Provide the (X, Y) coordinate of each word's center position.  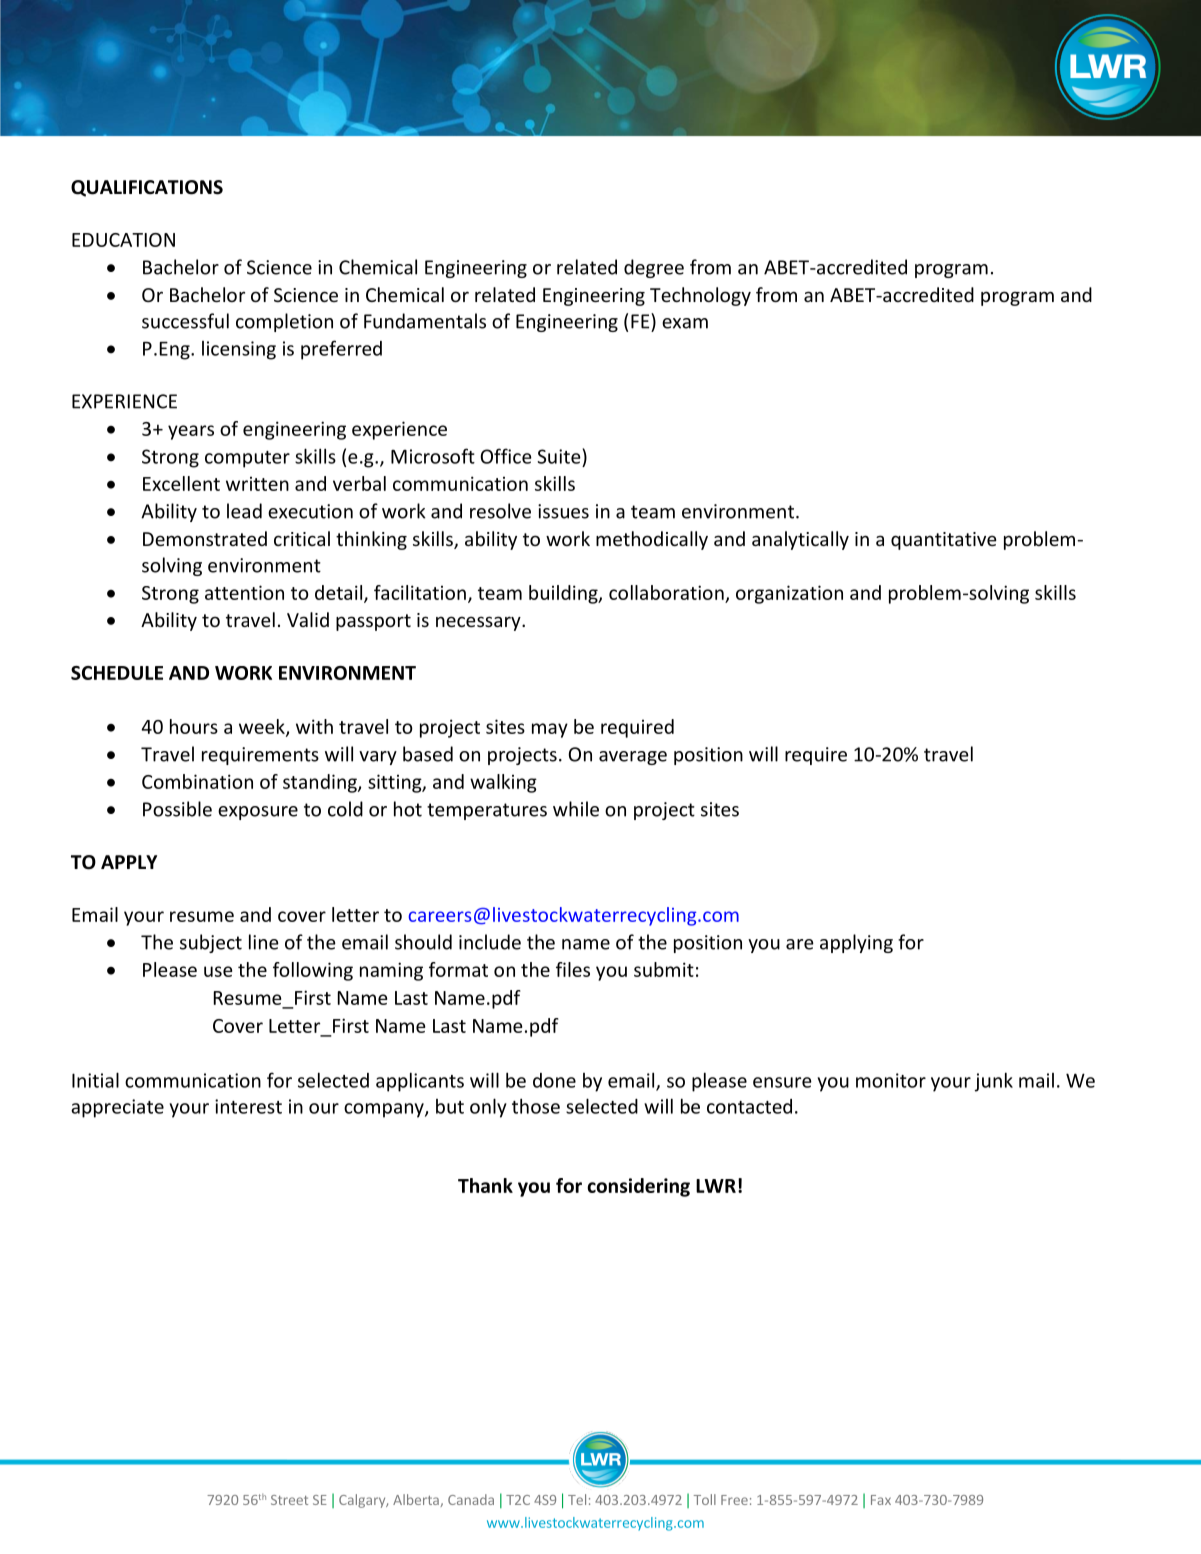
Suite (559, 456)
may (550, 730)
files (573, 969)
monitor (891, 1080)
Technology (700, 296)
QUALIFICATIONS (147, 188)
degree (654, 268)
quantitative (944, 541)
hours (194, 726)
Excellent (181, 483)
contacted (749, 1106)
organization (789, 594)
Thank (485, 1185)
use (218, 971)
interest (248, 1106)
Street (289, 1500)
